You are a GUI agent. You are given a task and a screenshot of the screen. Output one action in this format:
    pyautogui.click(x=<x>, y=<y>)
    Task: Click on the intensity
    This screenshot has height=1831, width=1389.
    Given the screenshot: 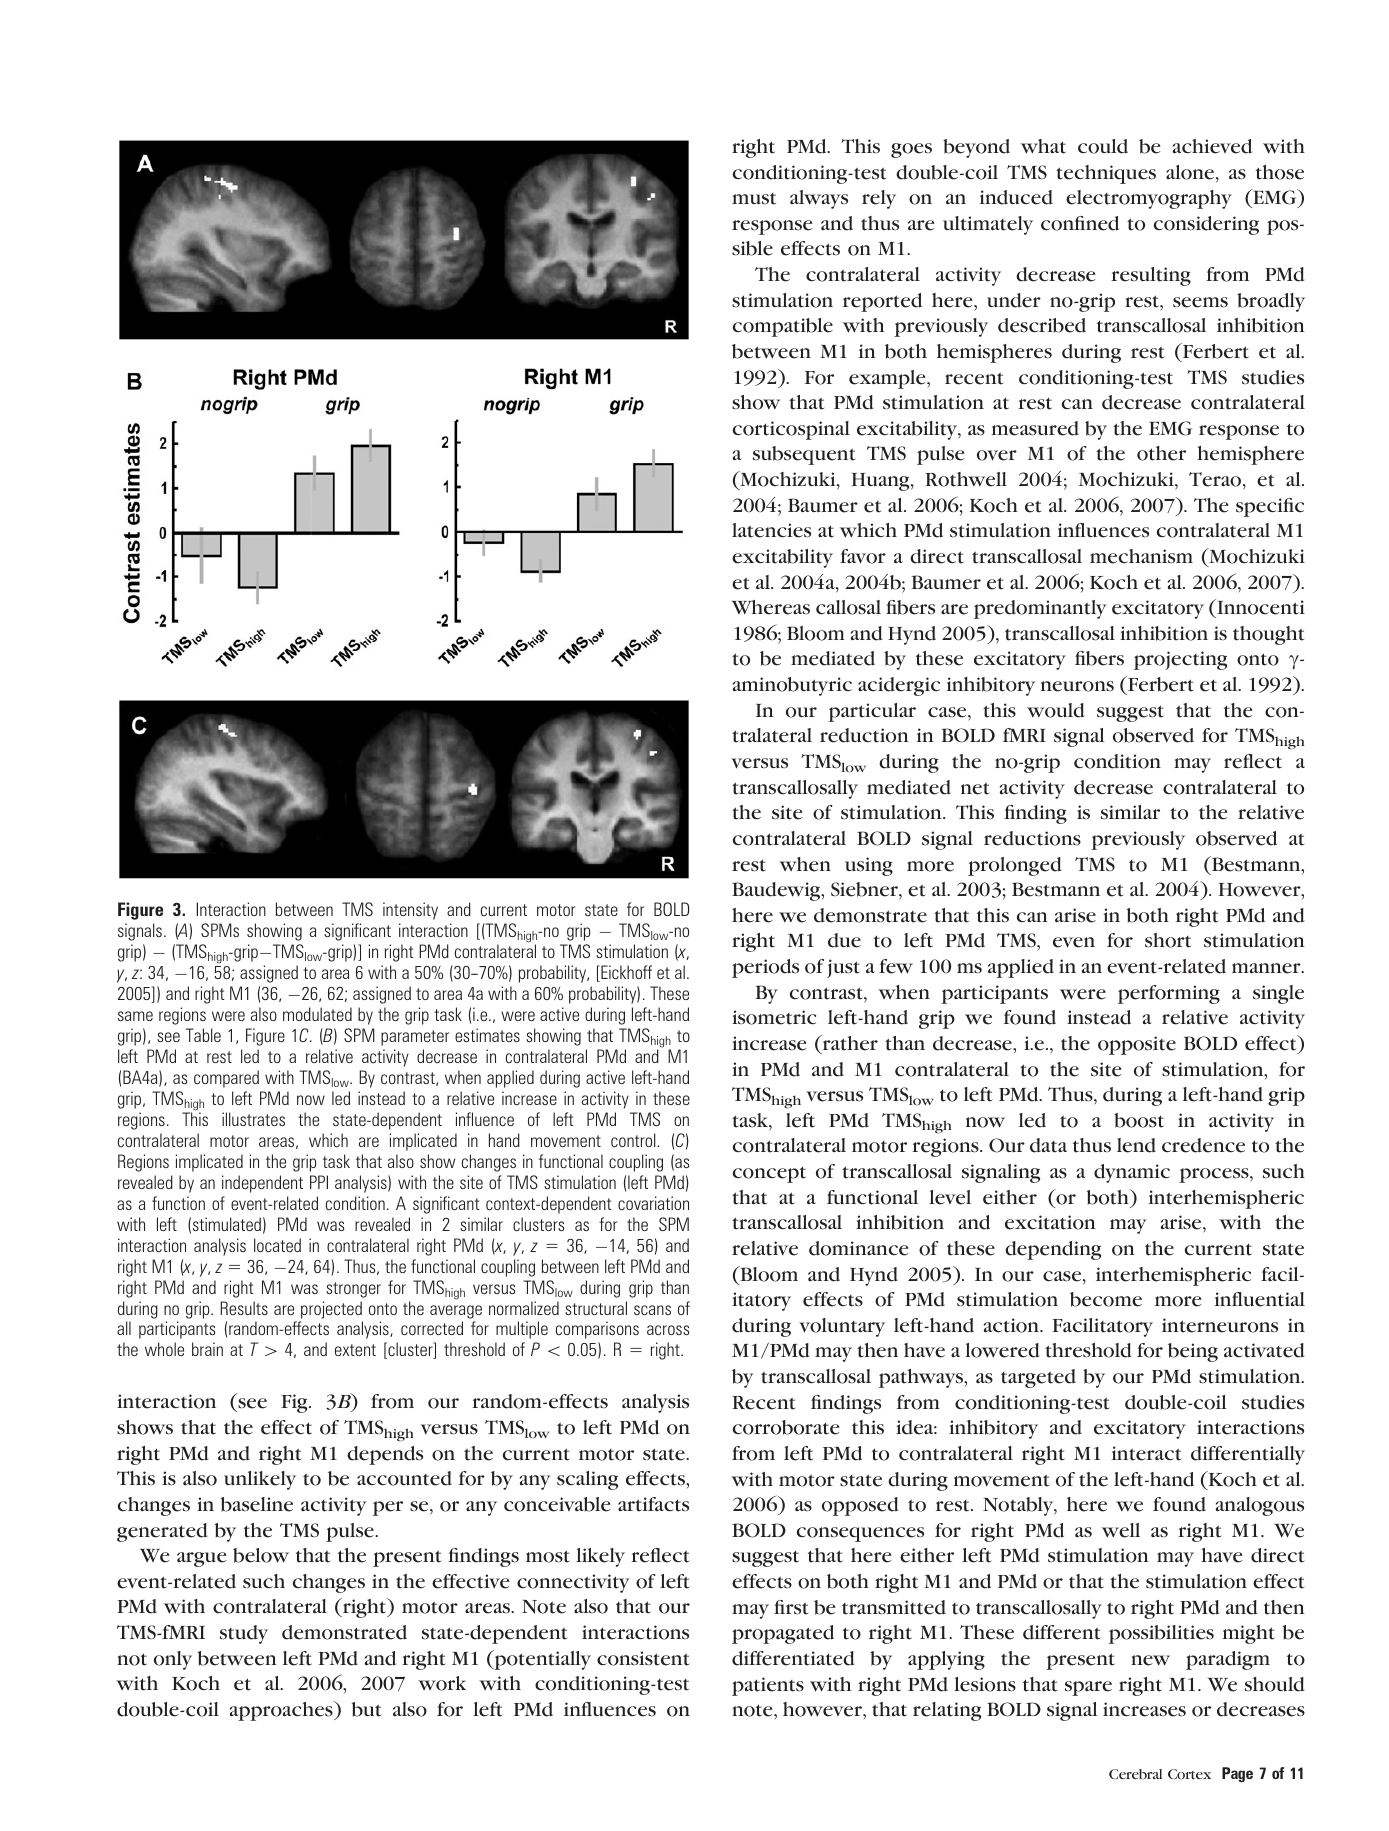 What is the action you would take?
    pyautogui.click(x=410, y=911)
